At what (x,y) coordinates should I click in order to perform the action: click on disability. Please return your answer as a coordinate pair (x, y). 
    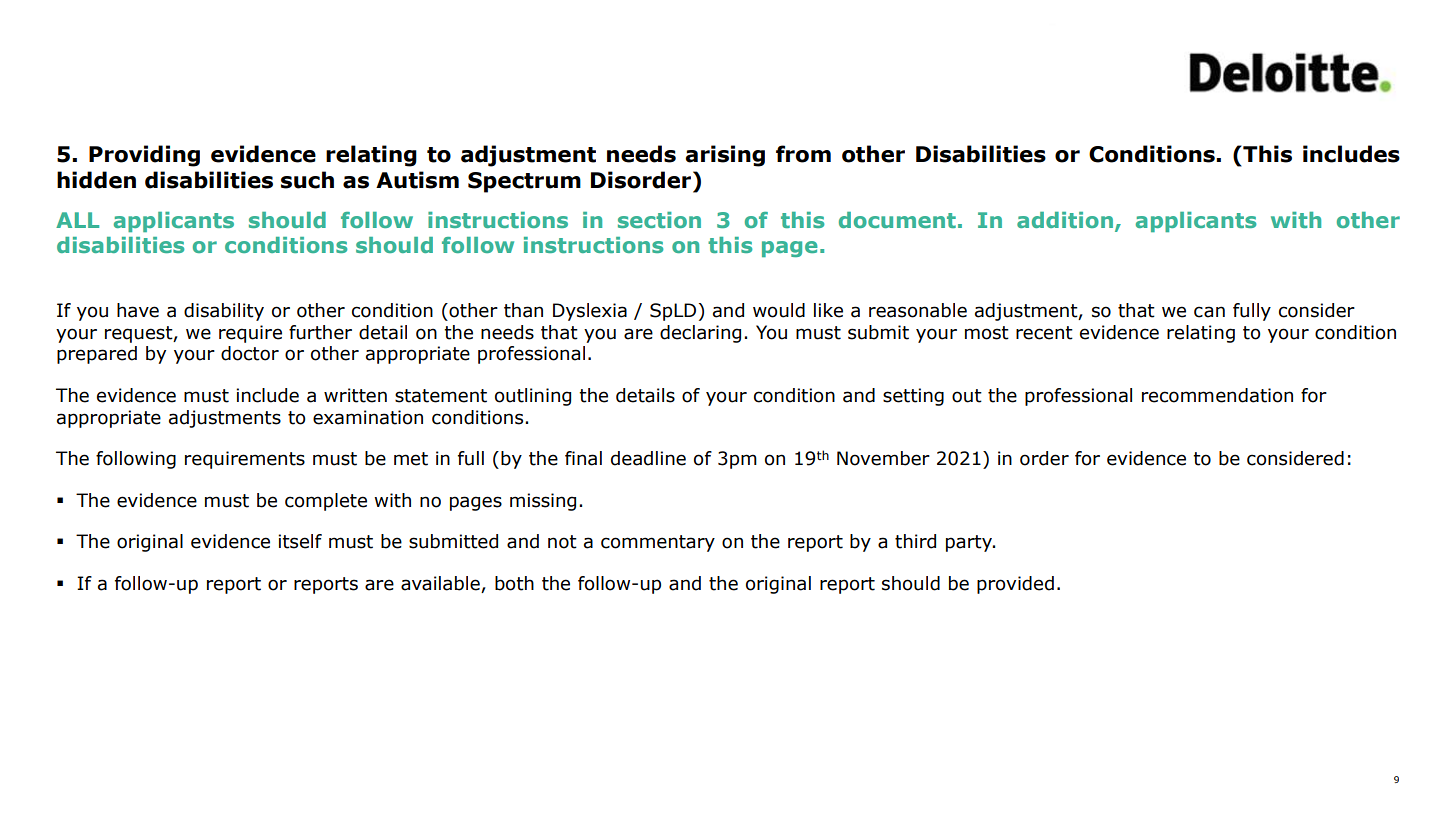
    Looking at the image, I should click on (224, 312).
